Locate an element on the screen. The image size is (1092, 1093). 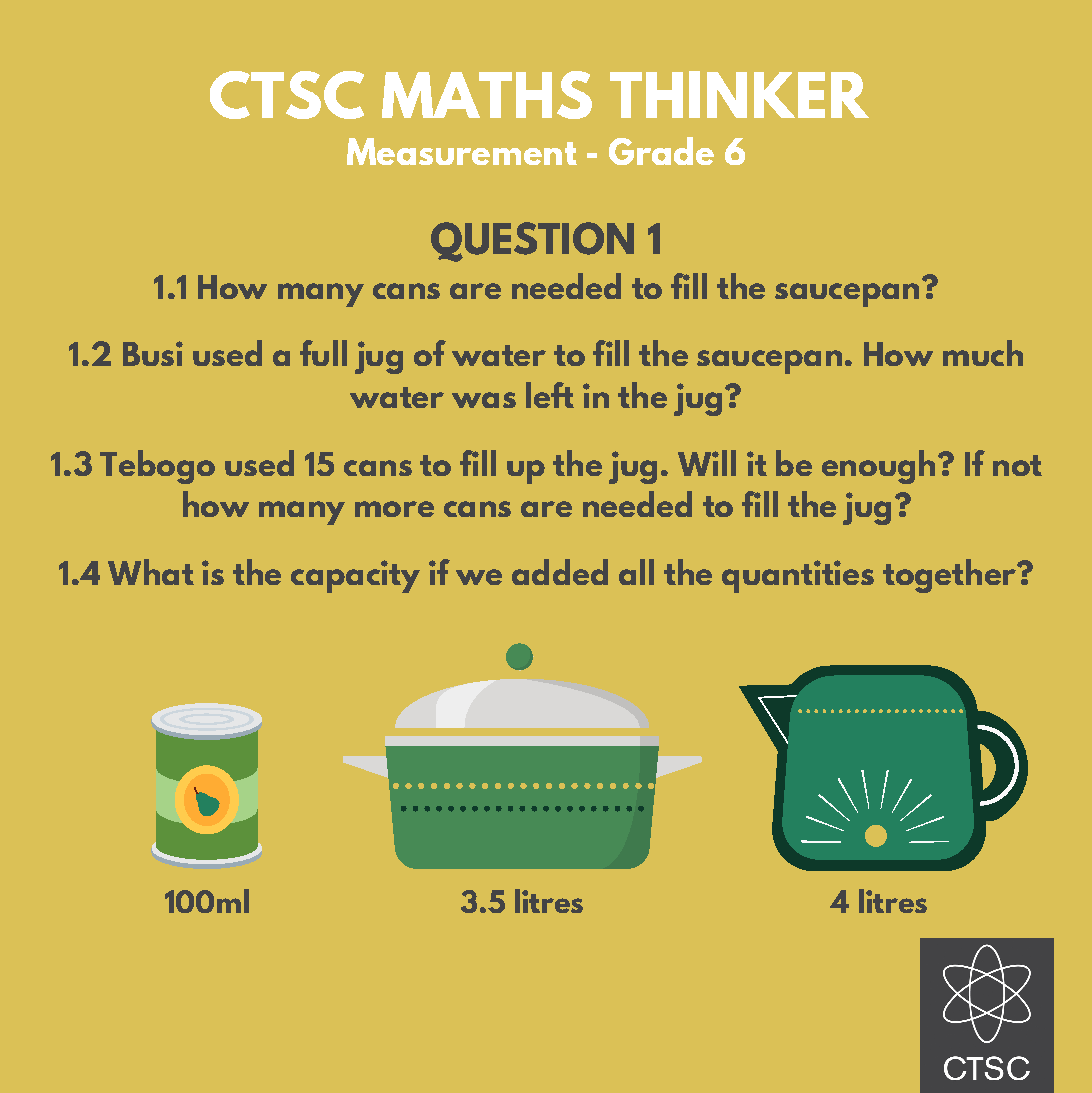
Grade is located at coordinates (661, 151).
